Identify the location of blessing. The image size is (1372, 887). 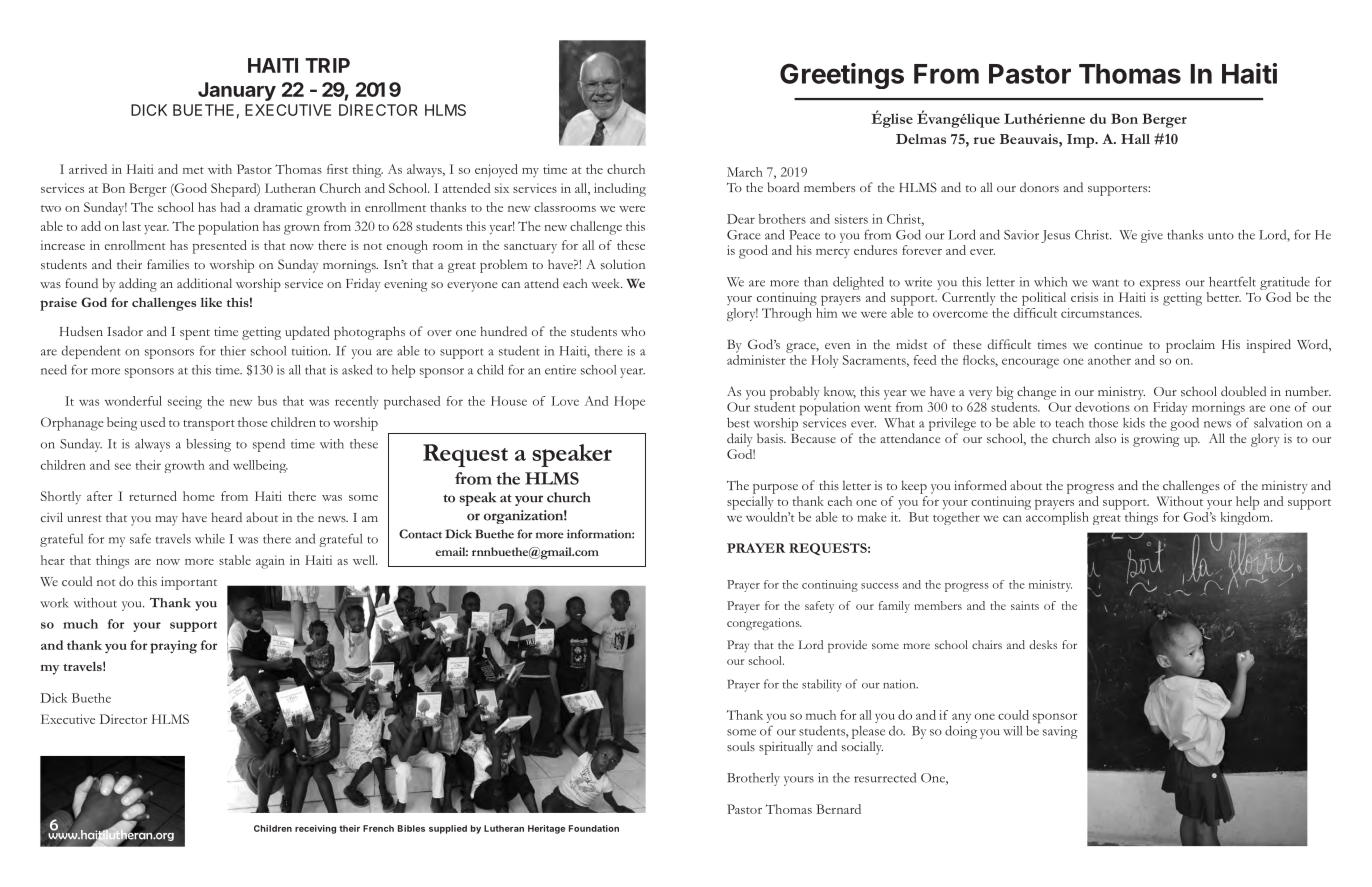
(208, 445).
